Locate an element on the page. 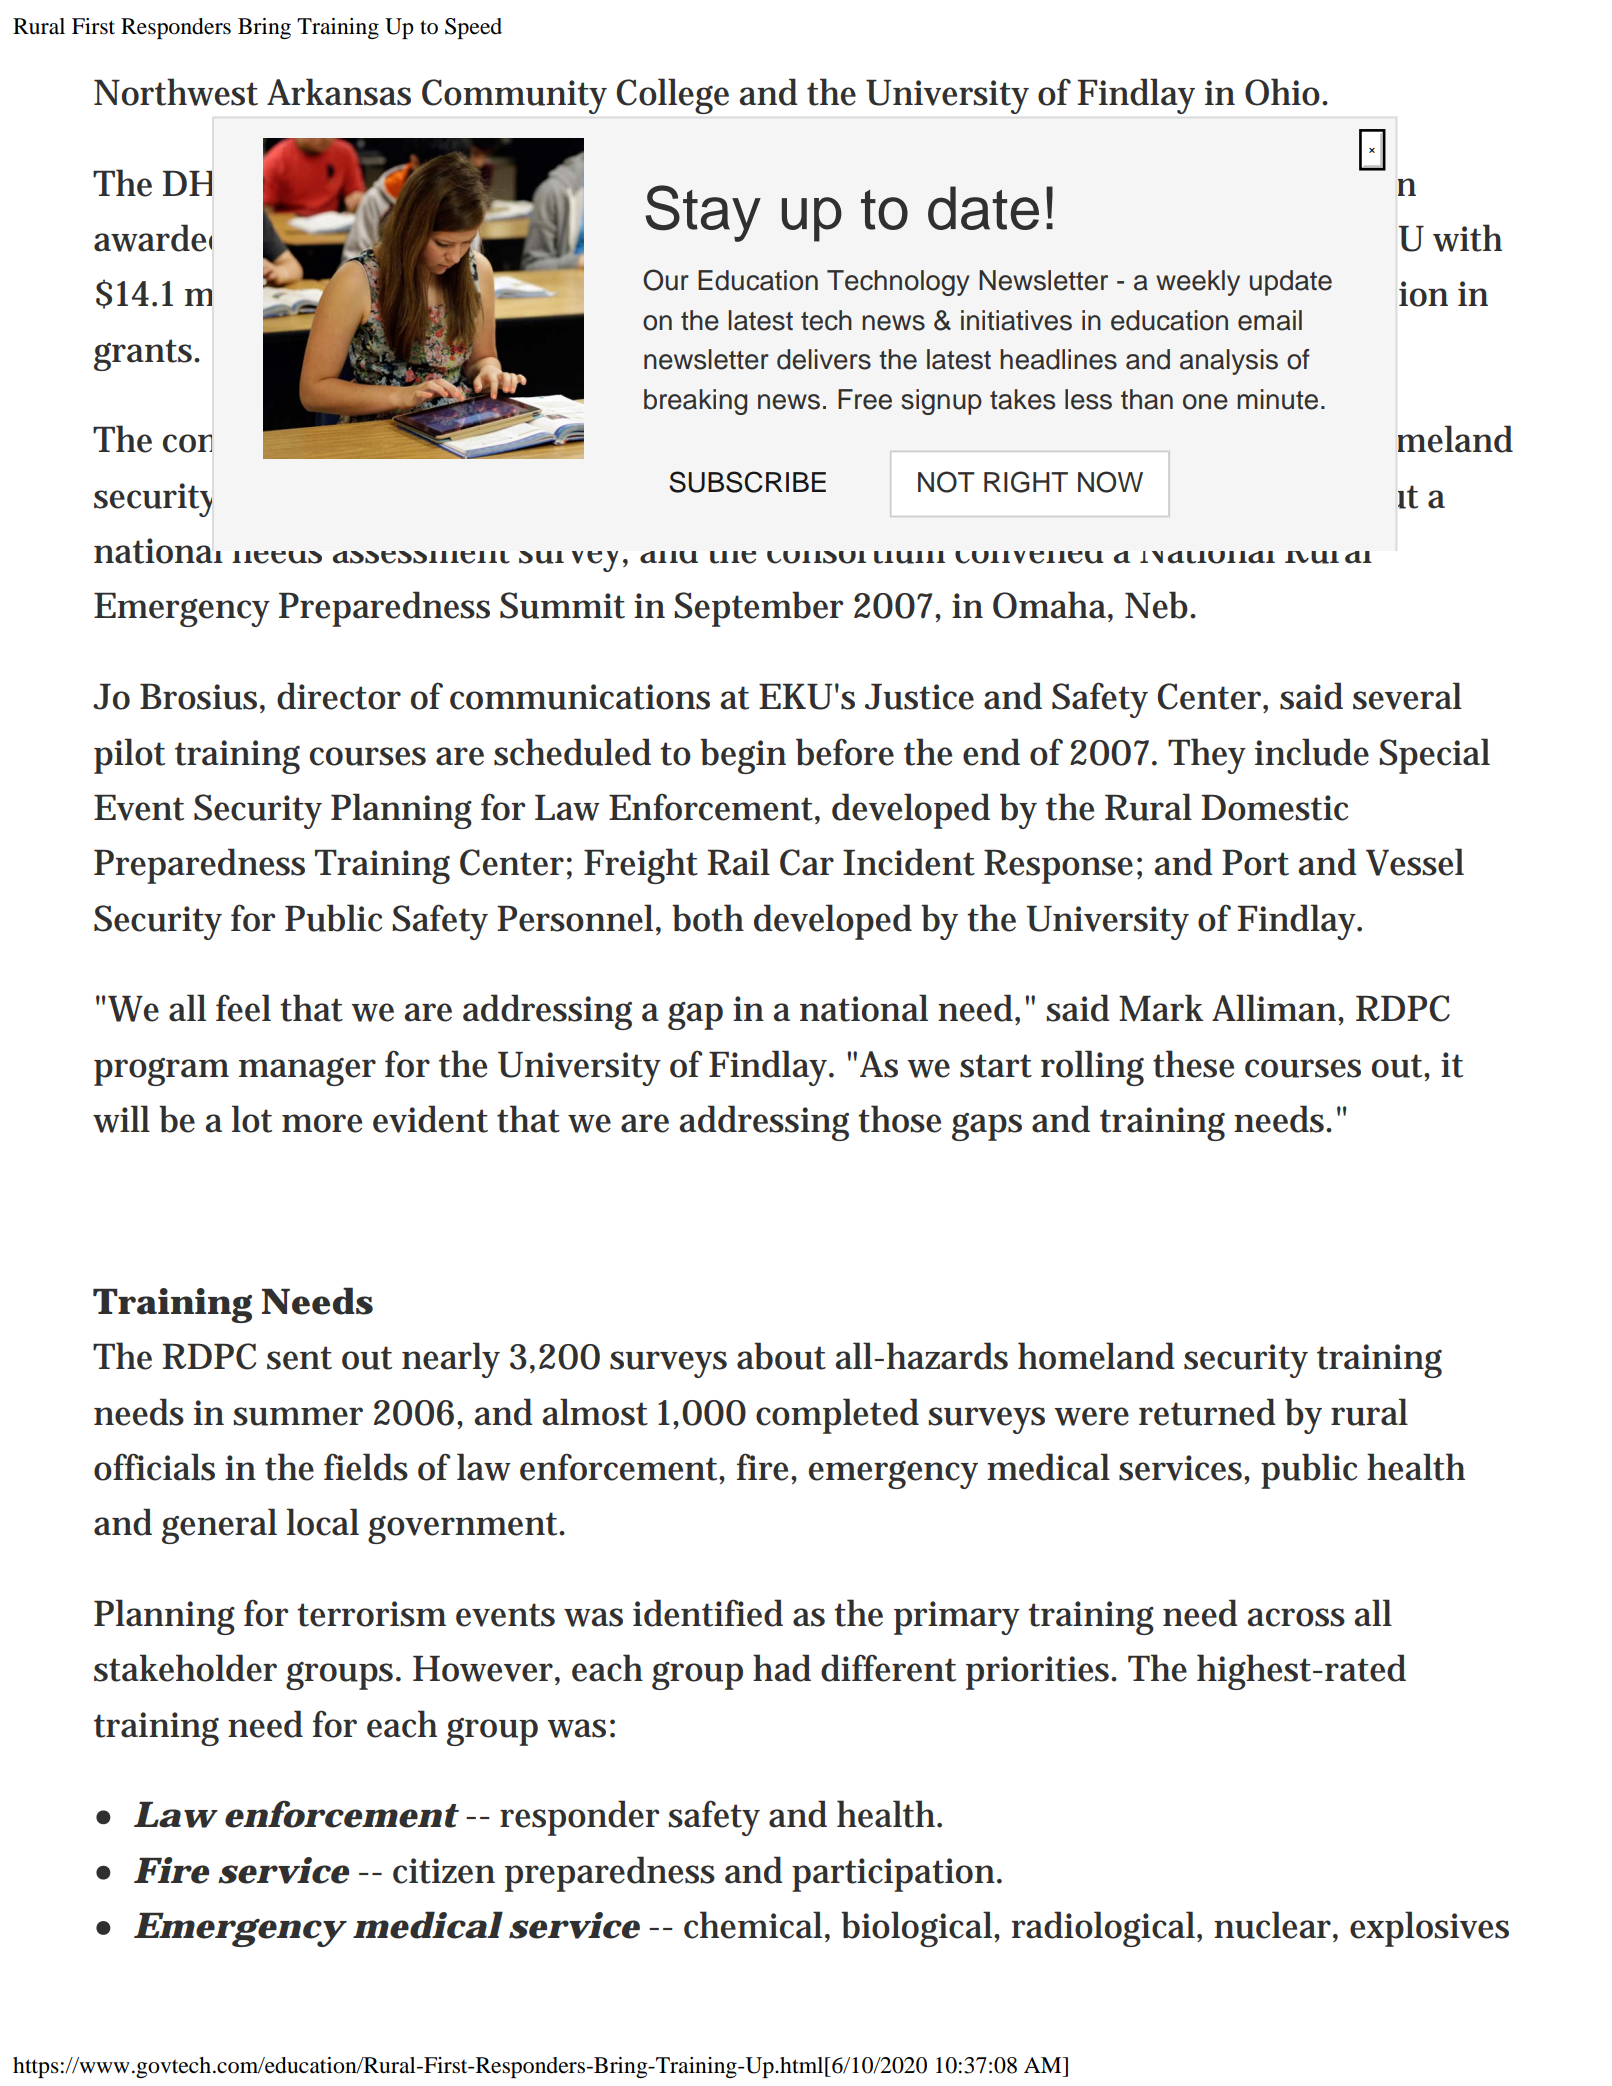 Image resolution: width=1612 pixels, height=2086 pixels. director is located at coordinates (339, 696).
